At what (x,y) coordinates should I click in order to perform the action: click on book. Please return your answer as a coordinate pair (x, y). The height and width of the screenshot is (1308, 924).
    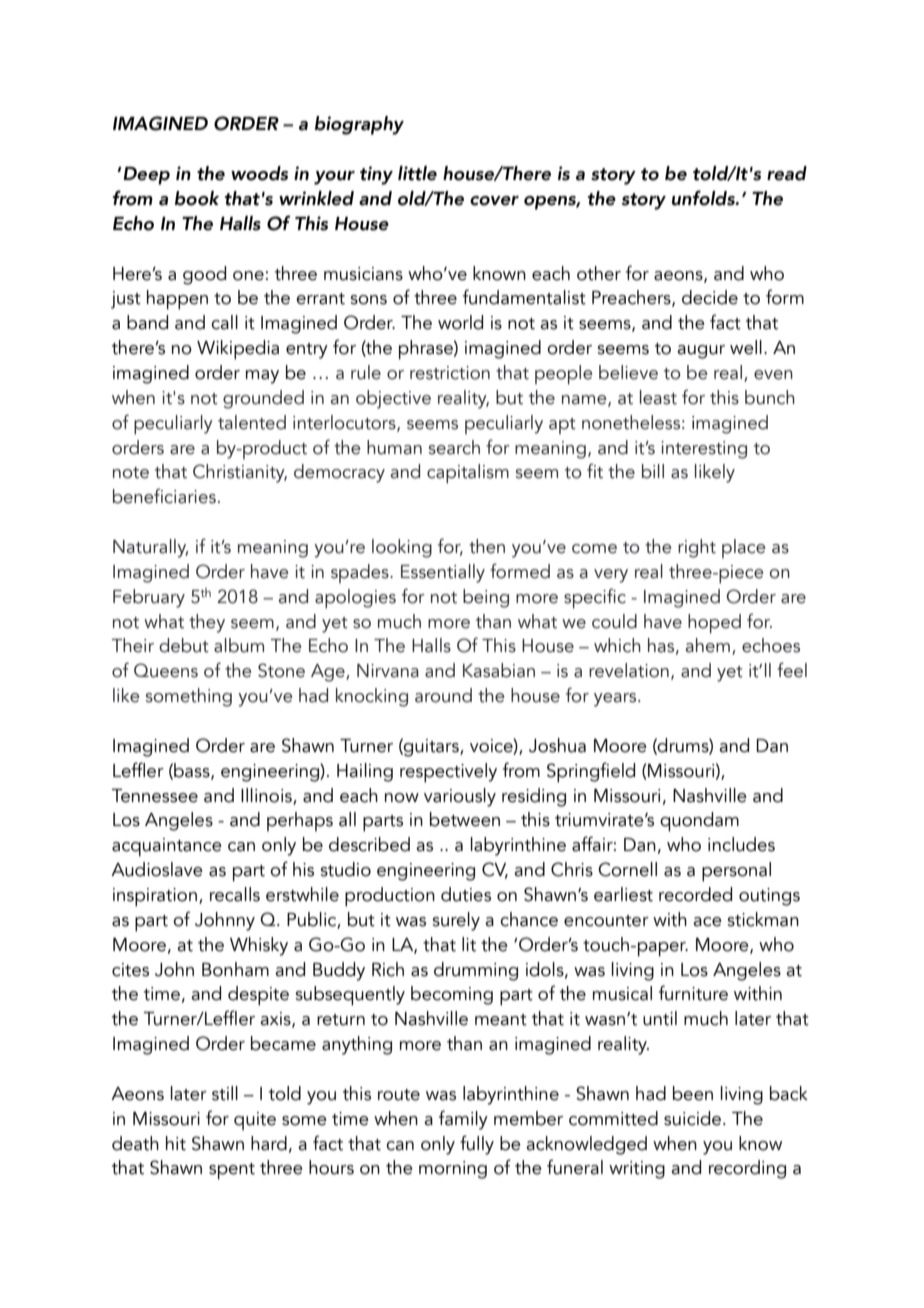
    Looking at the image, I should click on (197, 198).
